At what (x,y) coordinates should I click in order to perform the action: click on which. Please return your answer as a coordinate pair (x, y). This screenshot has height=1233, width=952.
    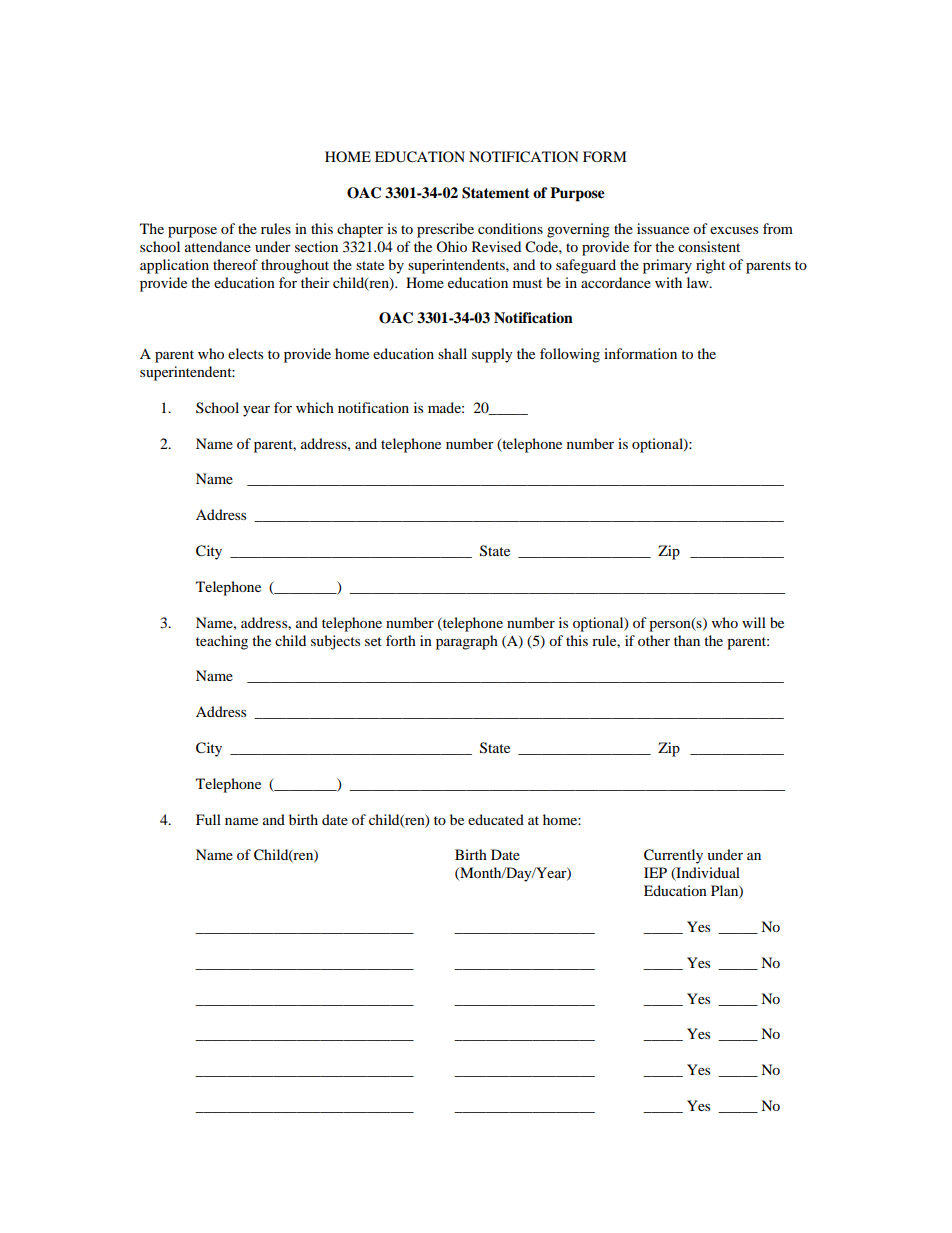
    Looking at the image, I should click on (315, 407).
